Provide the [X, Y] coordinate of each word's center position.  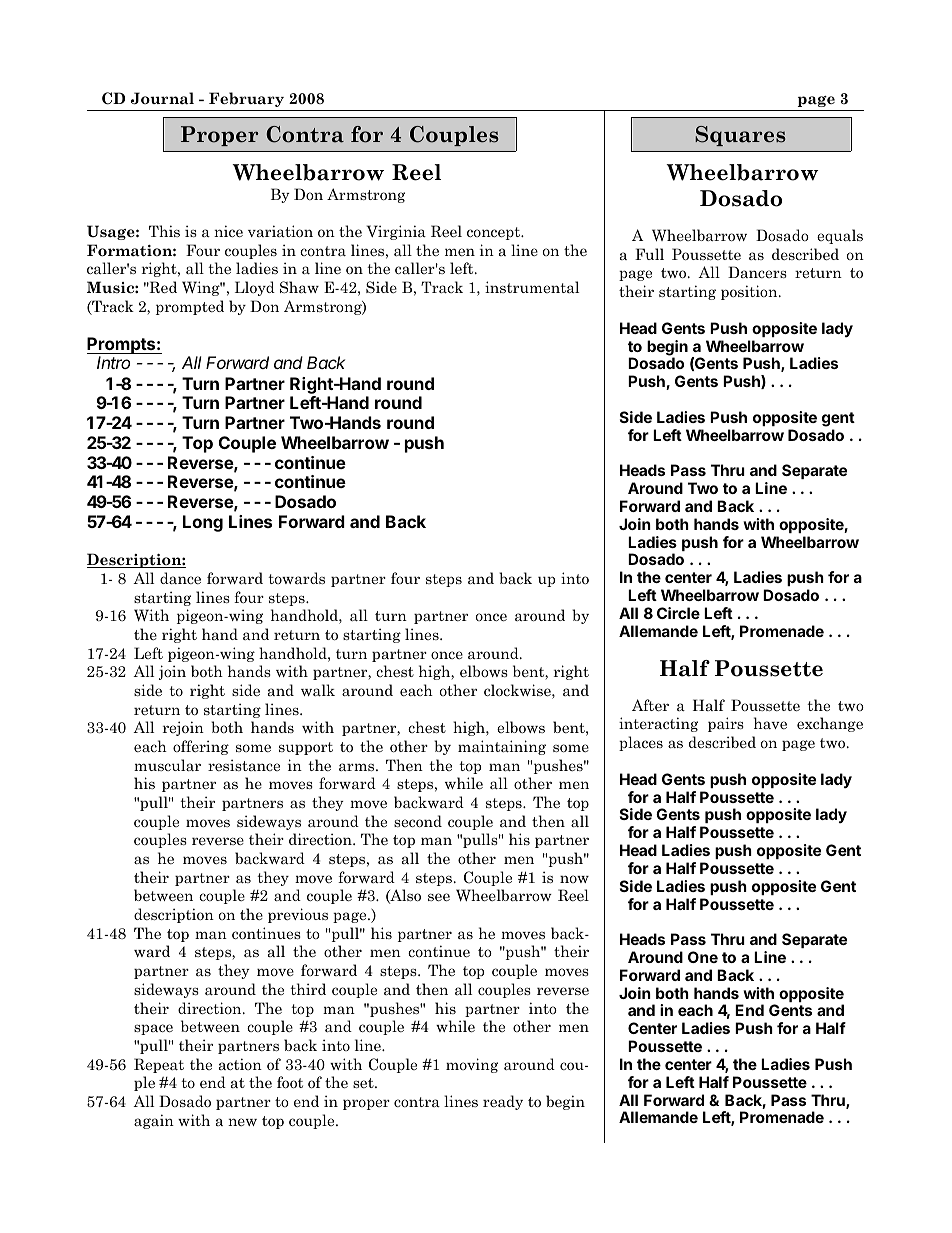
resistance [244, 765]
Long [203, 523]
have [770, 723]
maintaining [502, 747]
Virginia [396, 232]
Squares [740, 136]
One [703, 957]
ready [503, 1102]
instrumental [532, 287]
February [246, 99]
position [750, 292]
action [240, 1064]
